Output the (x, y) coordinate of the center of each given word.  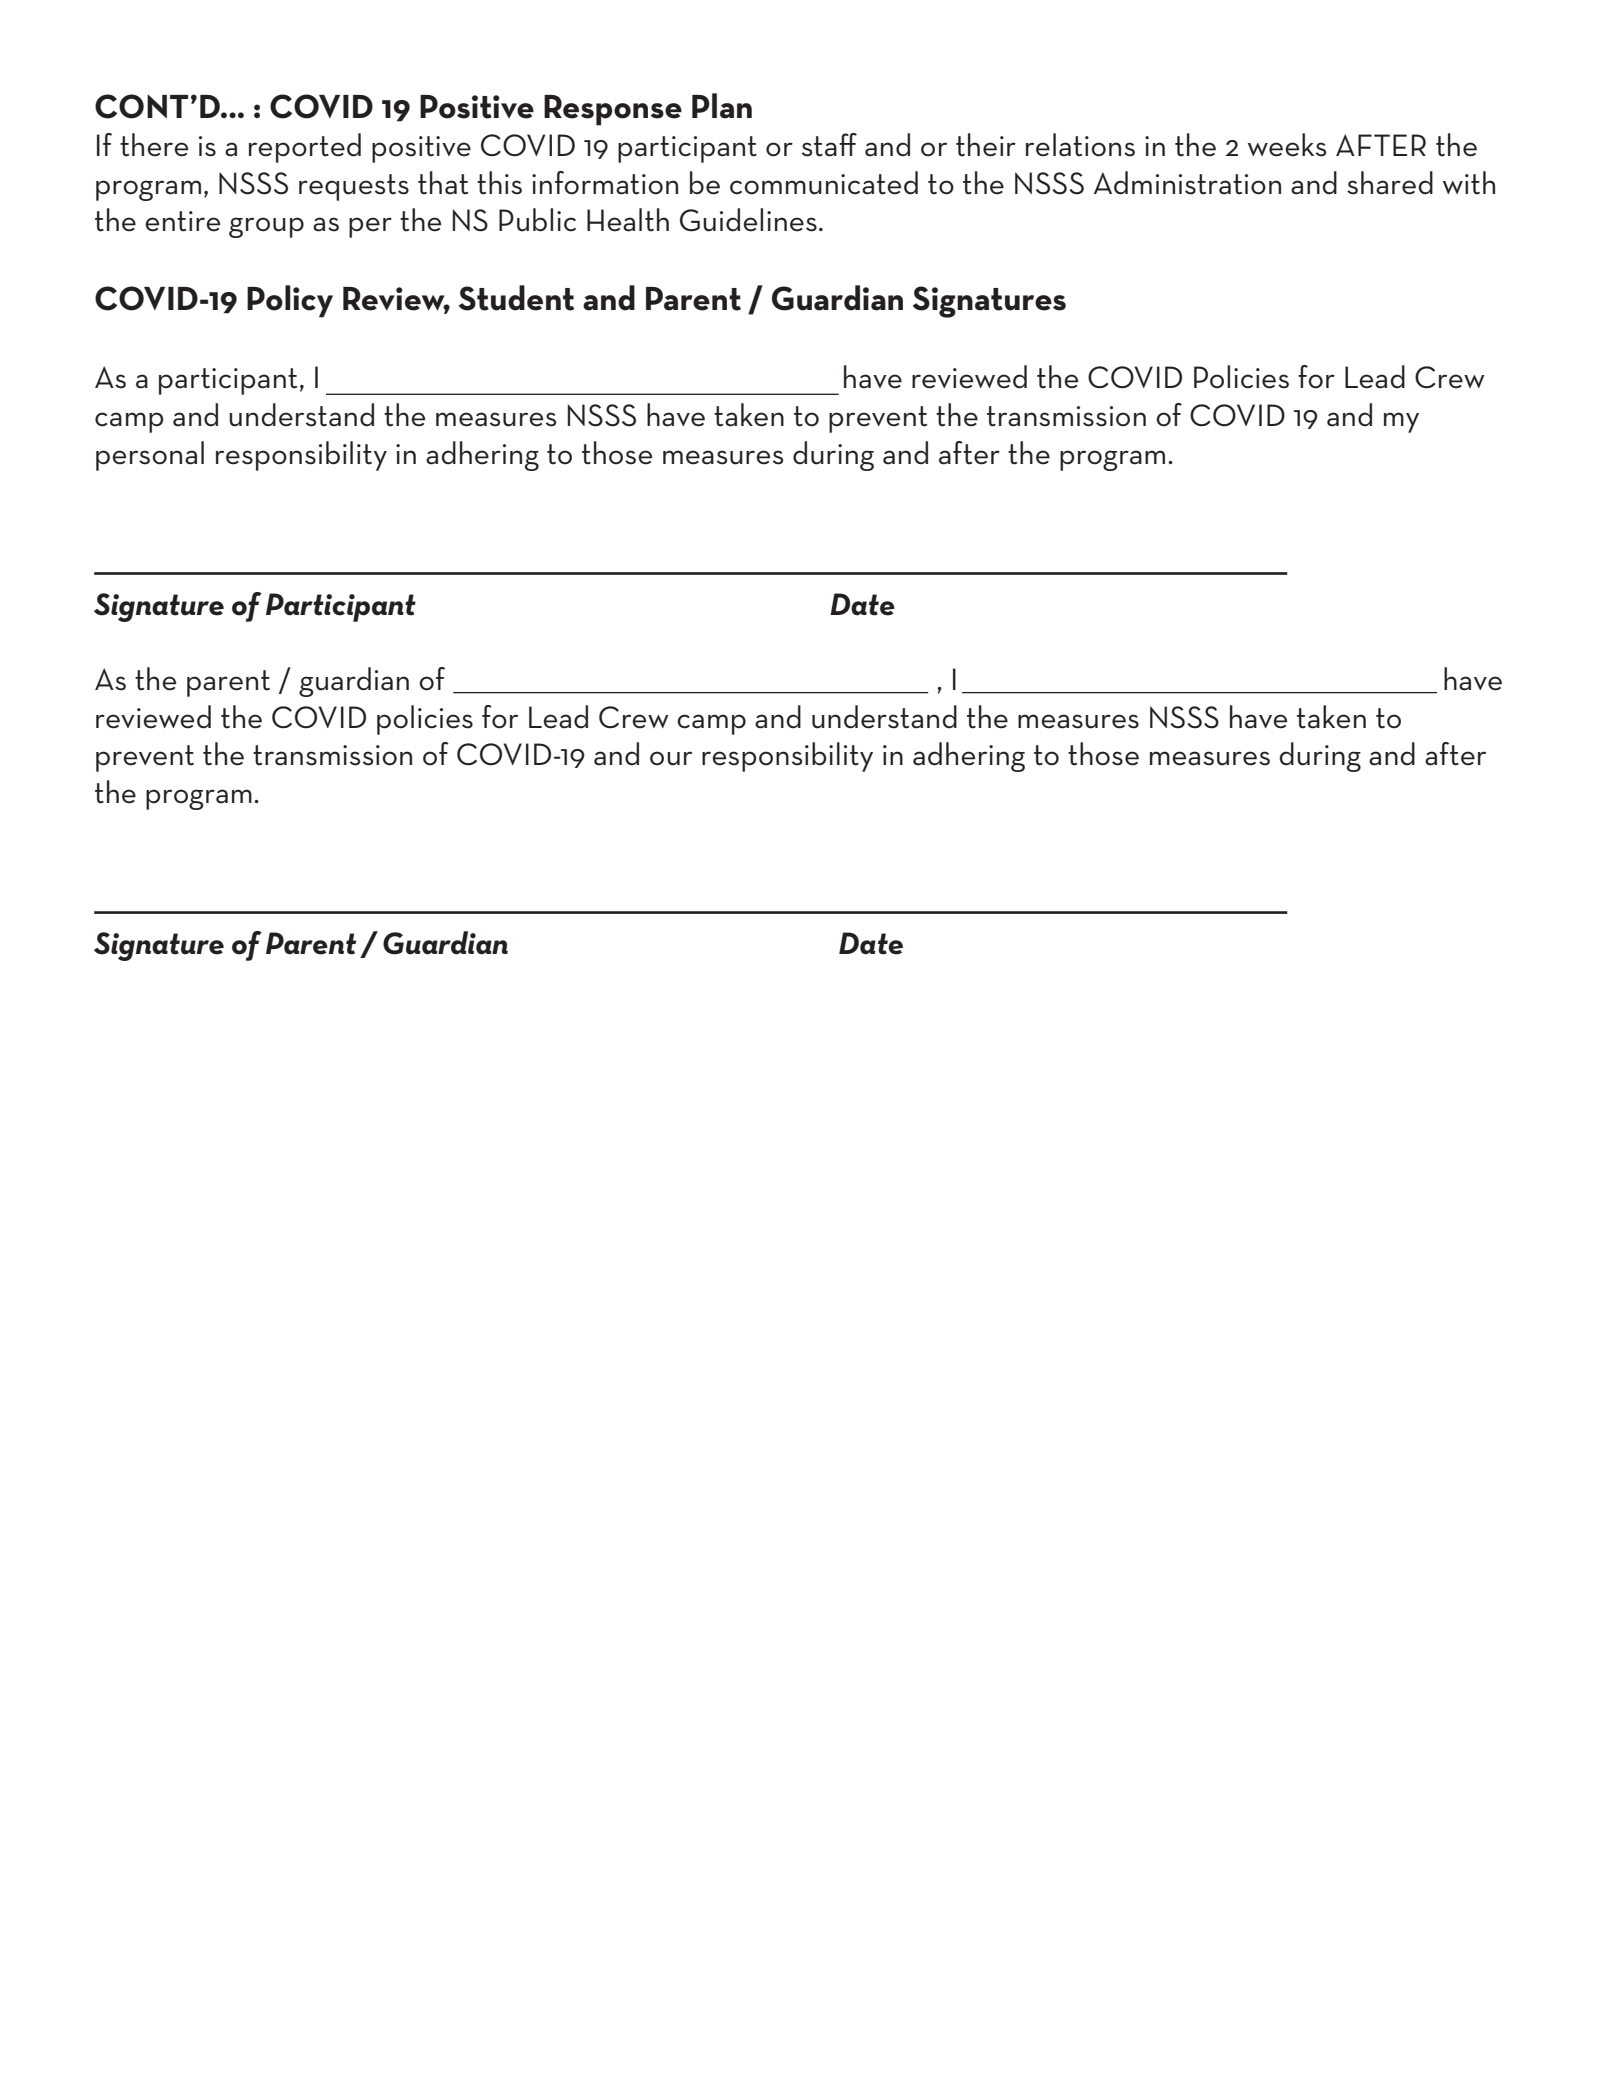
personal (150, 456)
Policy (290, 301)
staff (829, 145)
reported (305, 148)
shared (1390, 183)
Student (516, 298)
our (671, 758)
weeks (1287, 145)
